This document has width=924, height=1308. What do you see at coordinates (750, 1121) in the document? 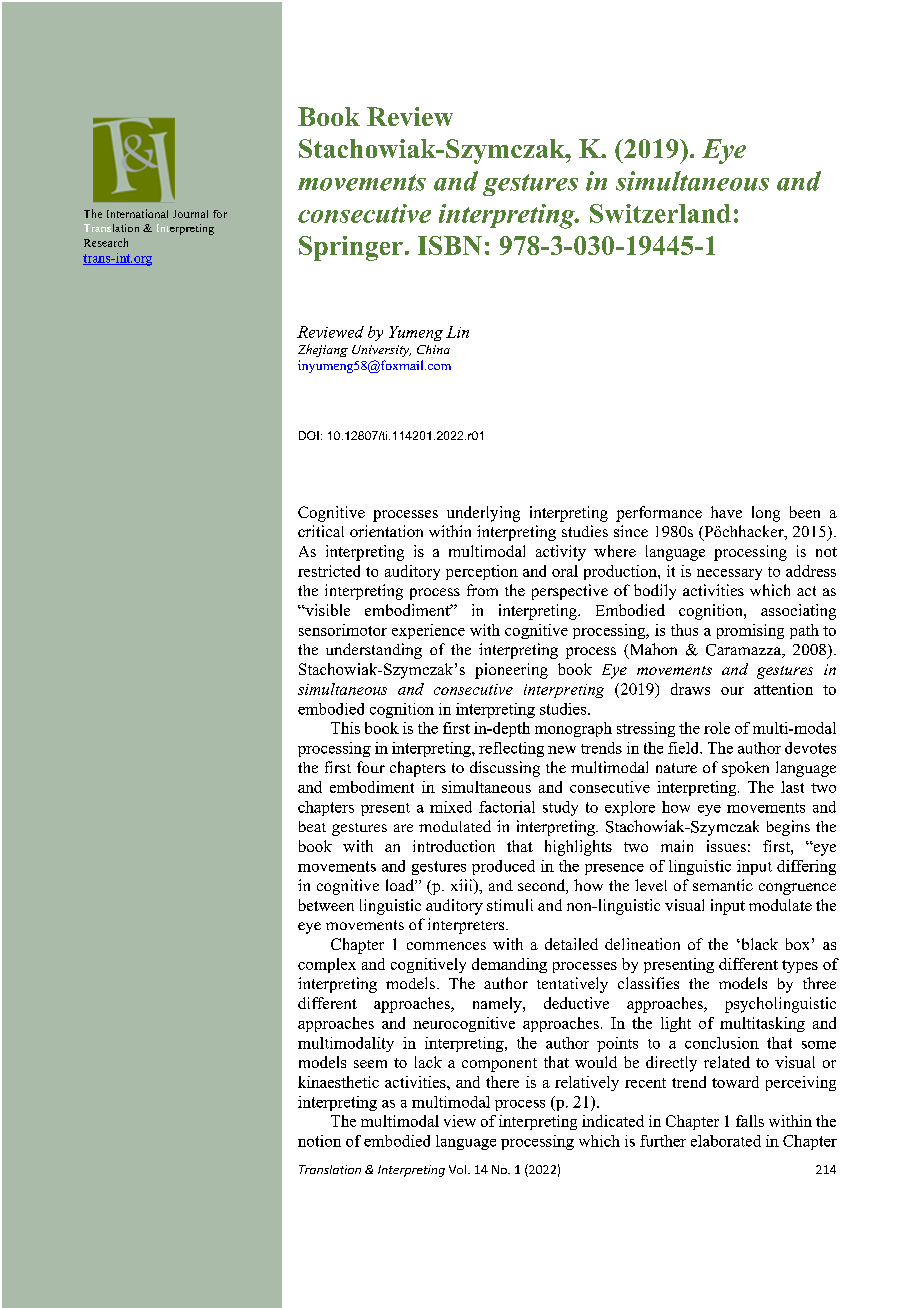
I see `falls` at bounding box center [750, 1121].
